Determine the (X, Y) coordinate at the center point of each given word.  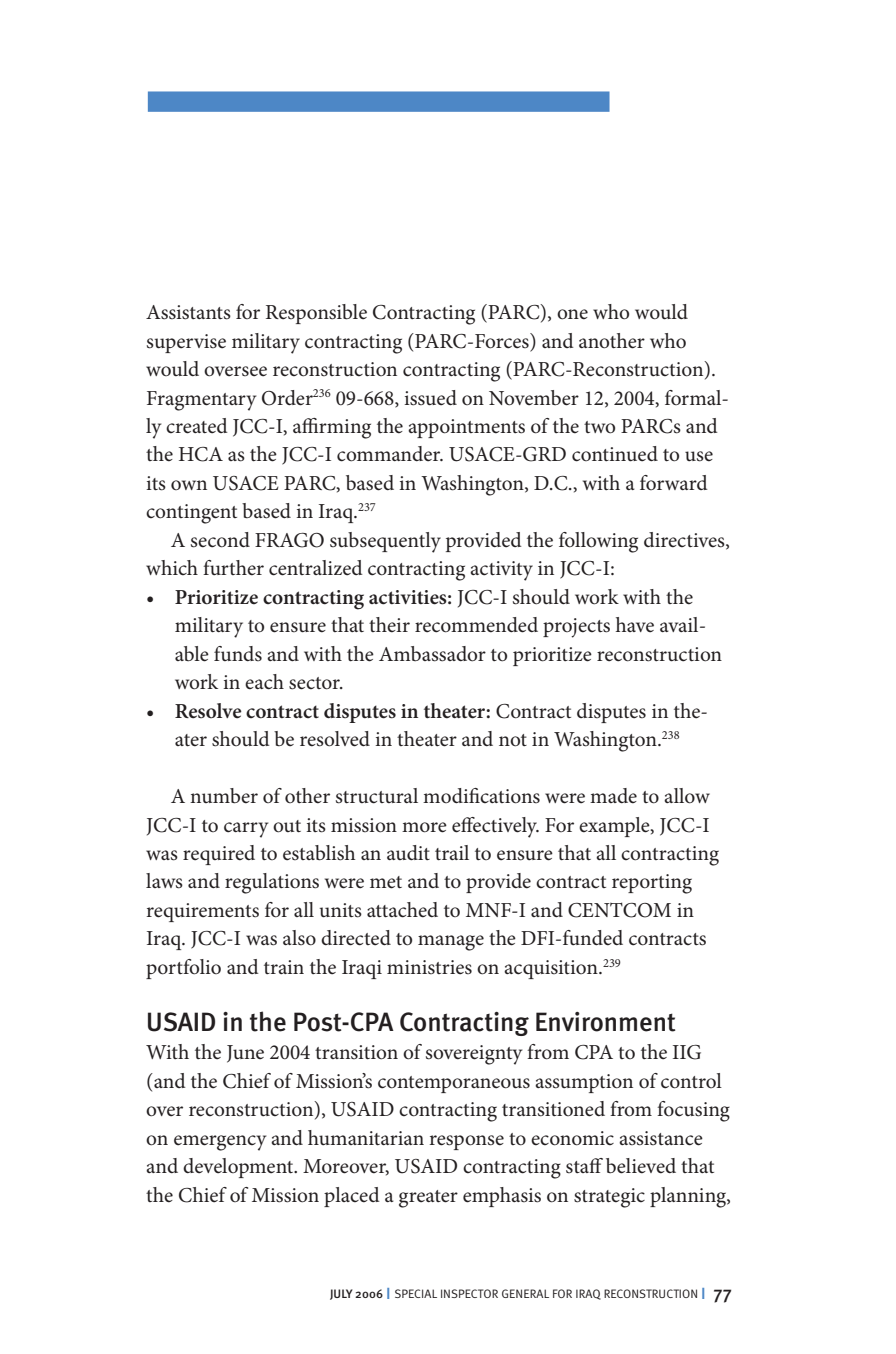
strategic (609, 1198)
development (239, 1168)
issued (430, 398)
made (613, 796)
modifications (481, 796)
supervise (186, 343)
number (224, 796)
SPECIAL (416, 1293)
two (599, 427)
